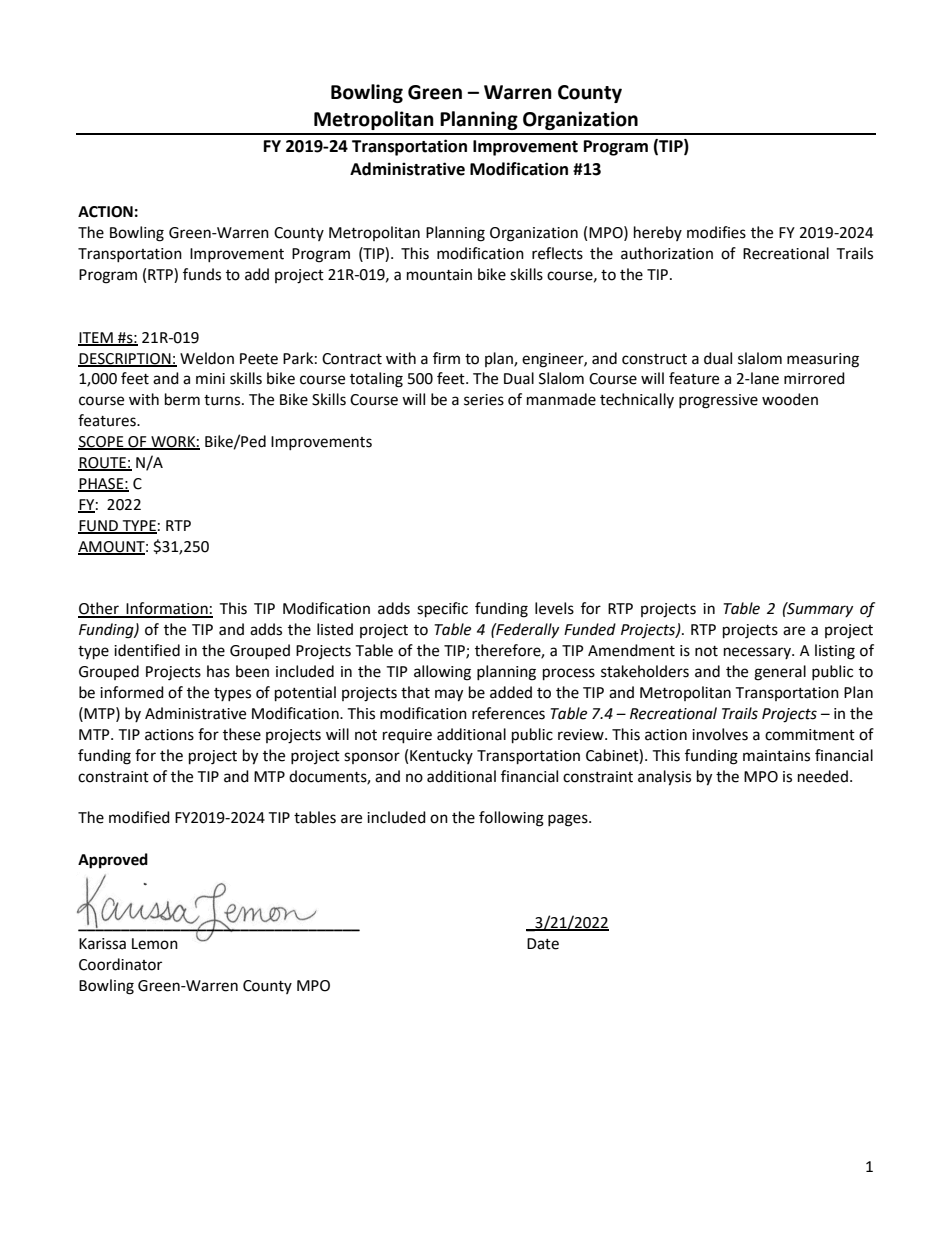  Describe the element at coordinates (716, 232) in the screenshot. I see `modifies` at that location.
